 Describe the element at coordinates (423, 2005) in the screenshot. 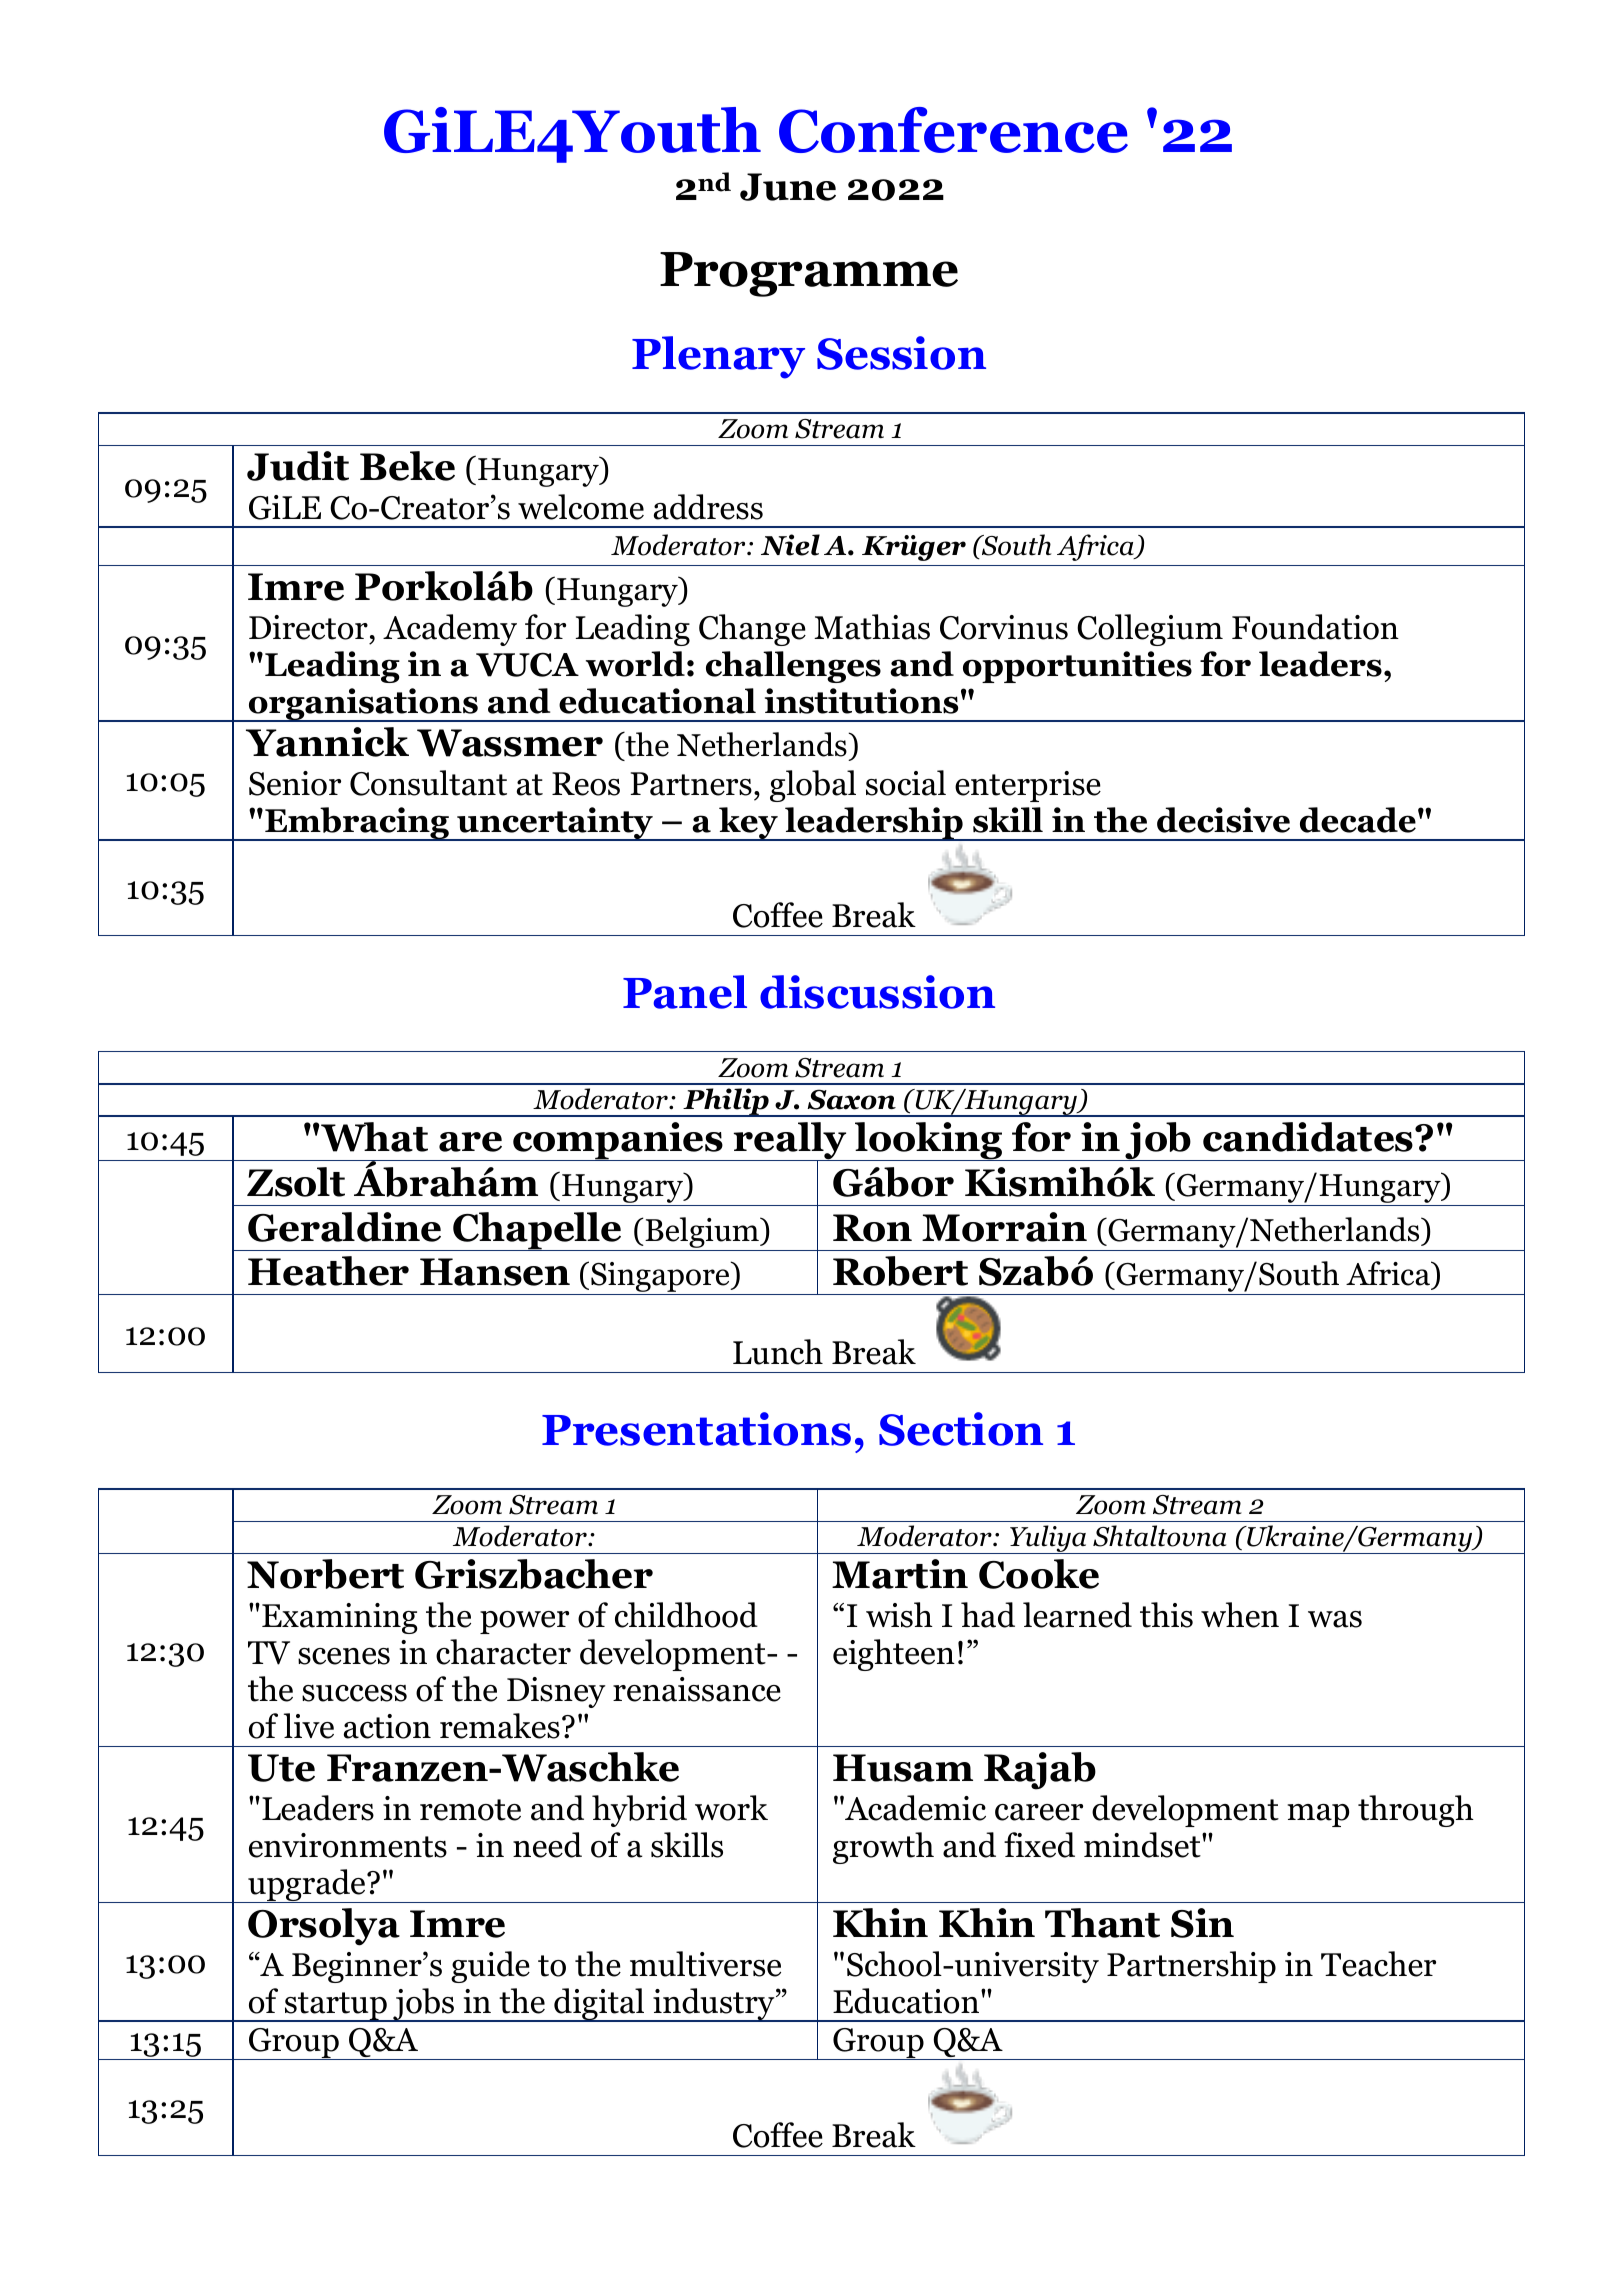

I see `jobs` at that location.
